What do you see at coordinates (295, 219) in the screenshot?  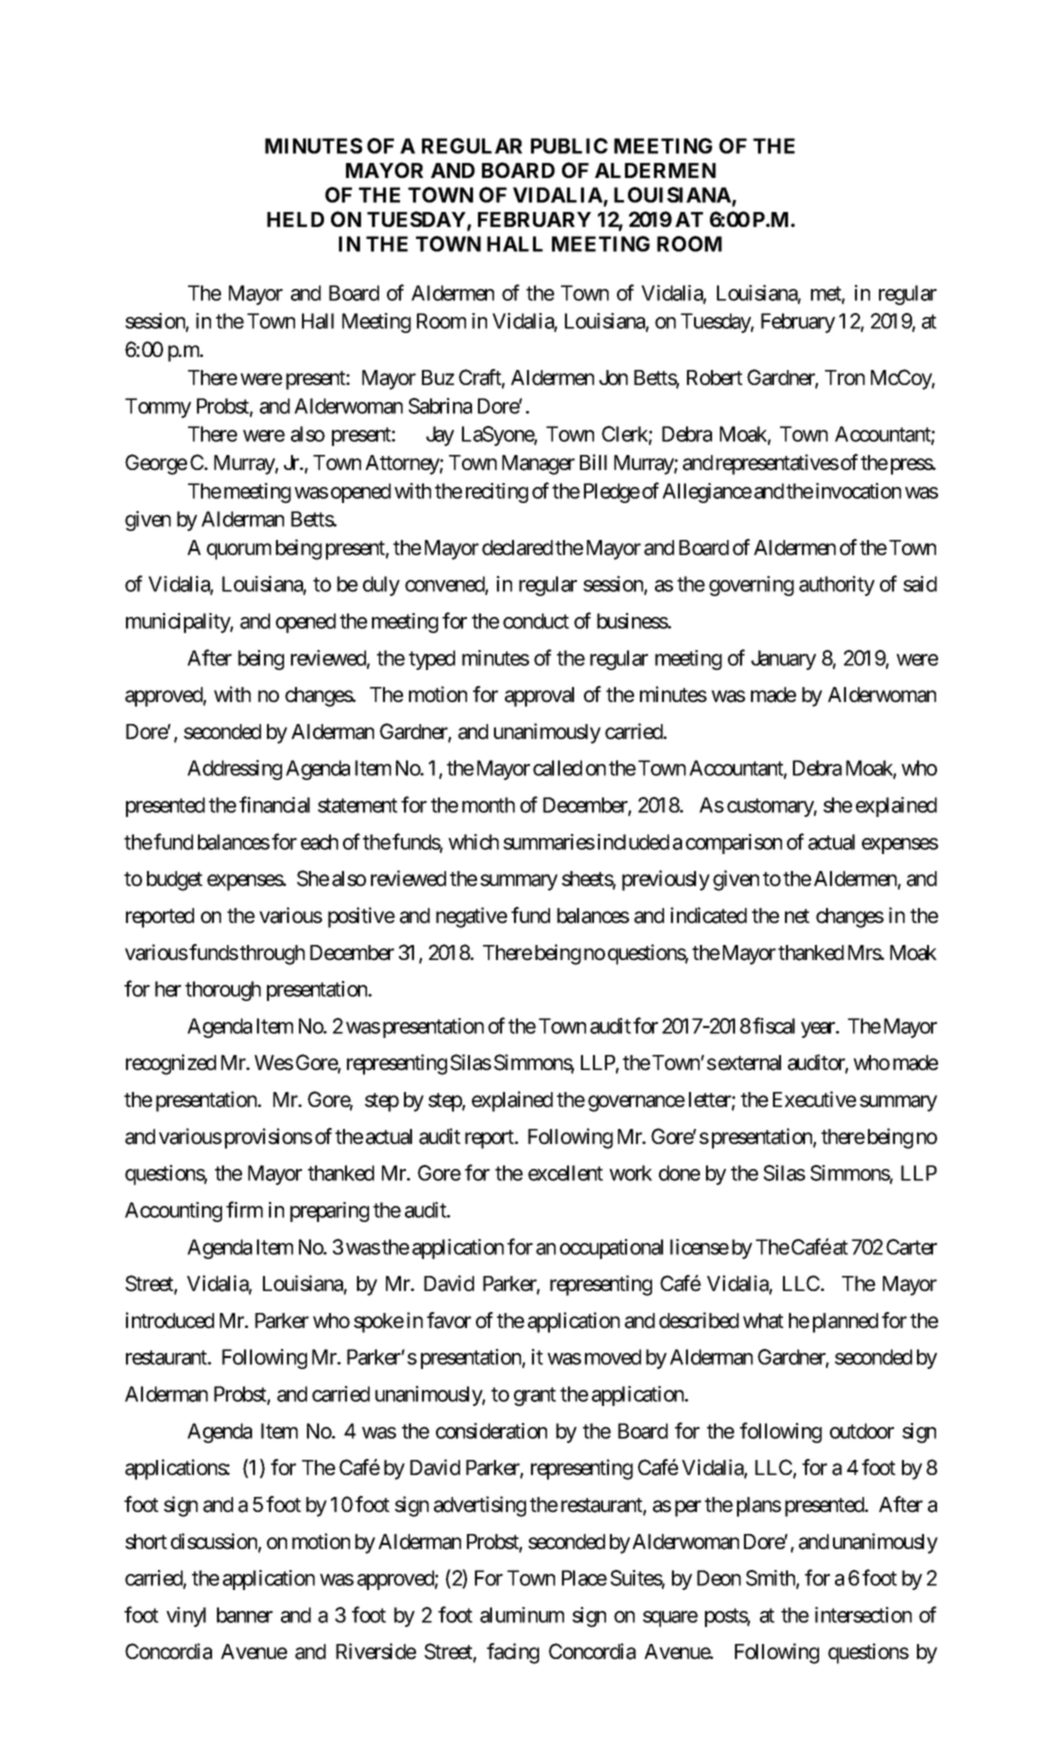 I see `HELD` at bounding box center [295, 219].
